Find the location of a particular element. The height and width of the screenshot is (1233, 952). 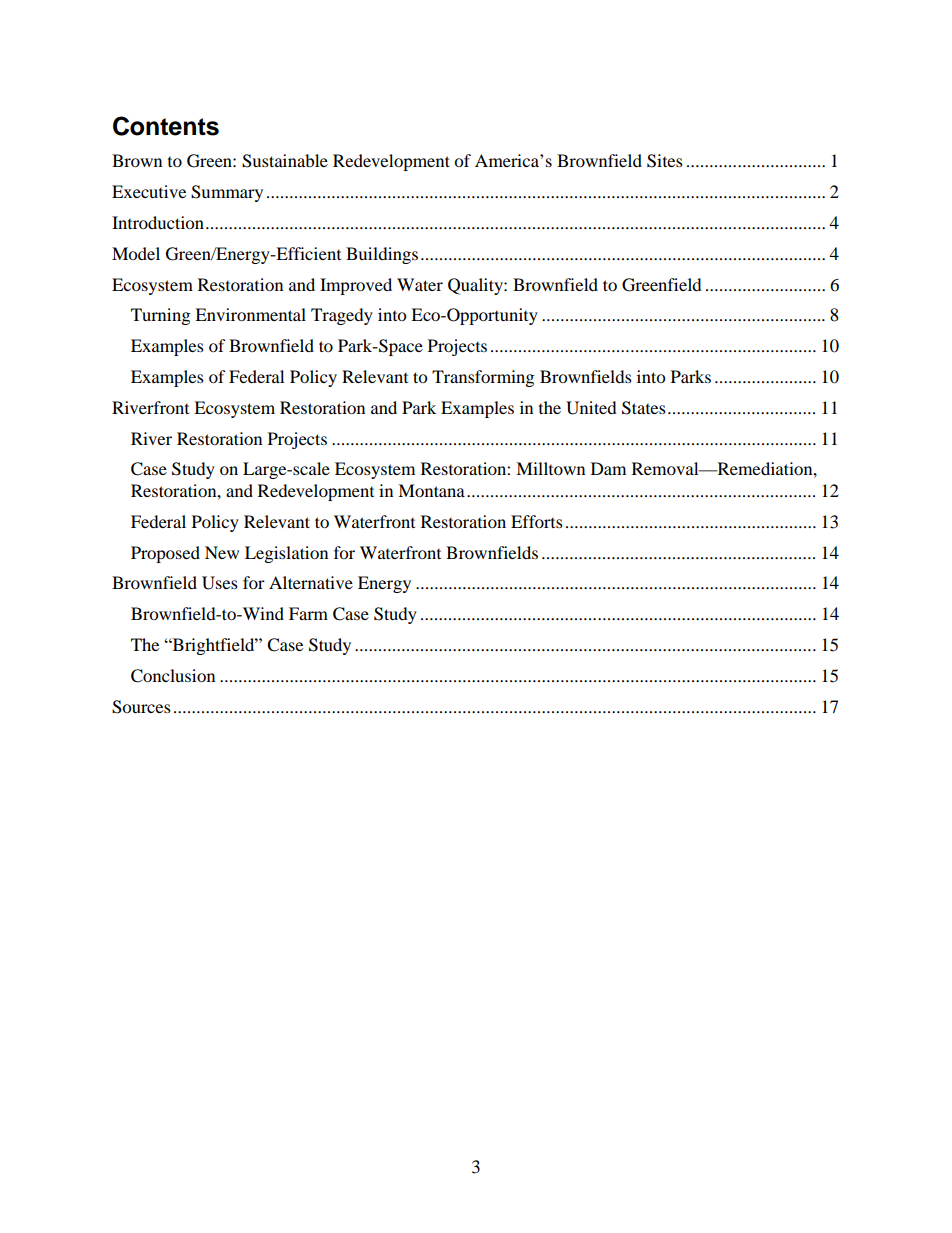

Sustainable is located at coordinates (285, 161).
